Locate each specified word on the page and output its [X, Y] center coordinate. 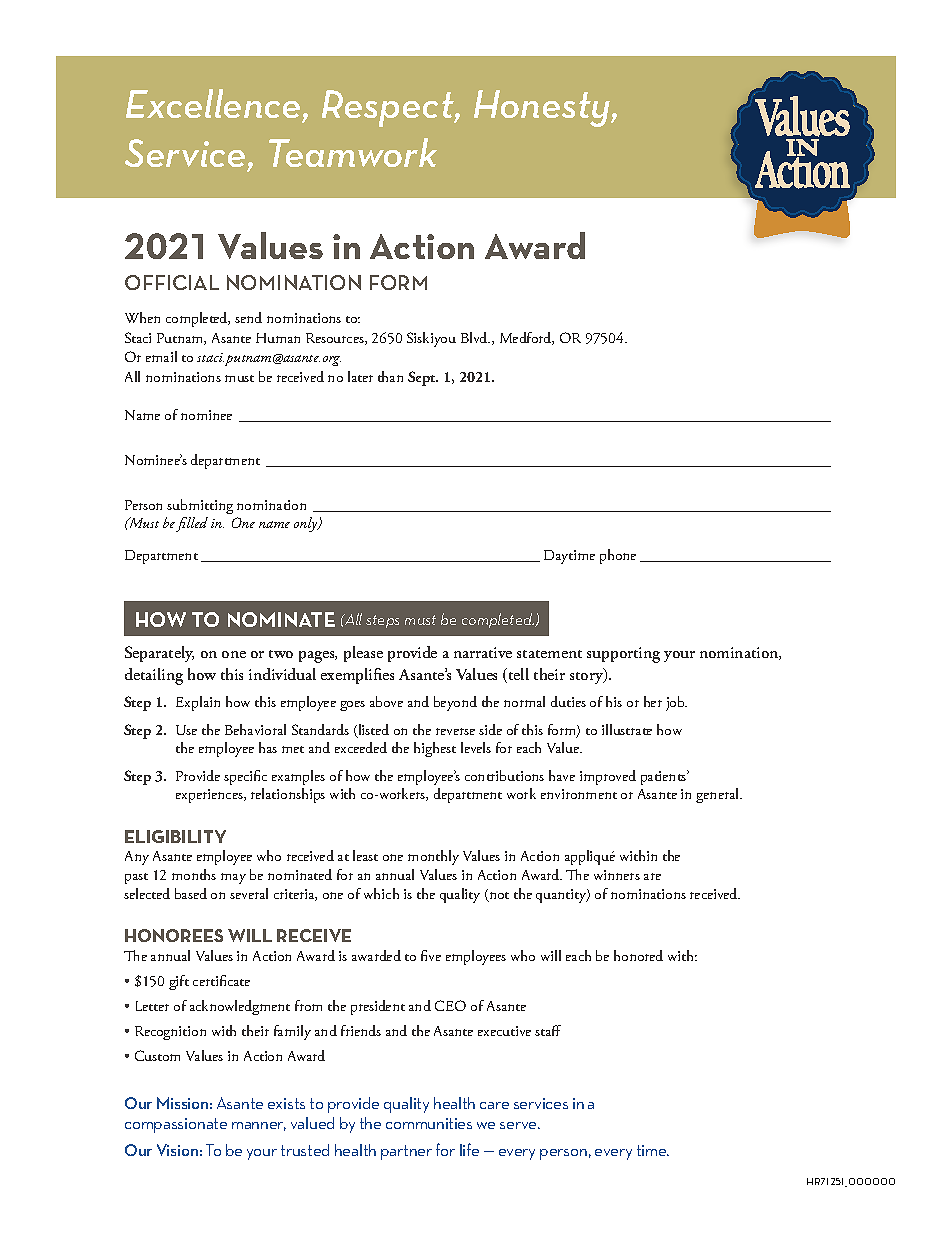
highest [435, 749]
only [307, 524]
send [248, 317]
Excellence [213, 103]
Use [186, 730]
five [431, 955]
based [191, 893]
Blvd [475, 337]
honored [638, 955]
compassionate [176, 1125]
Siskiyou [431, 339]
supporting [623, 655]
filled [192, 524]
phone [618, 556]
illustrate [627, 729]
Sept [423, 378]
